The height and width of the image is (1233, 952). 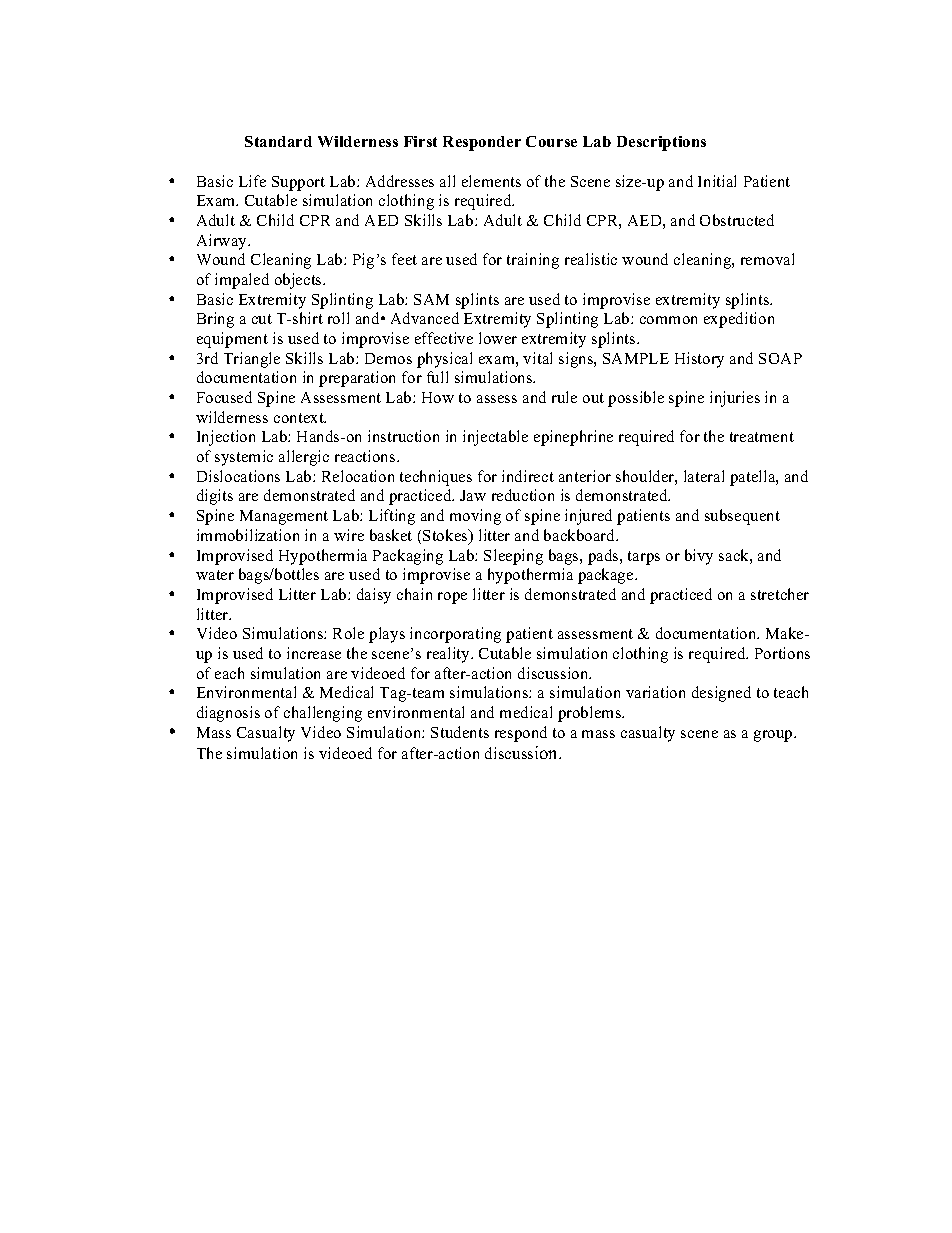 I want to click on expedition, so click(x=739, y=320).
